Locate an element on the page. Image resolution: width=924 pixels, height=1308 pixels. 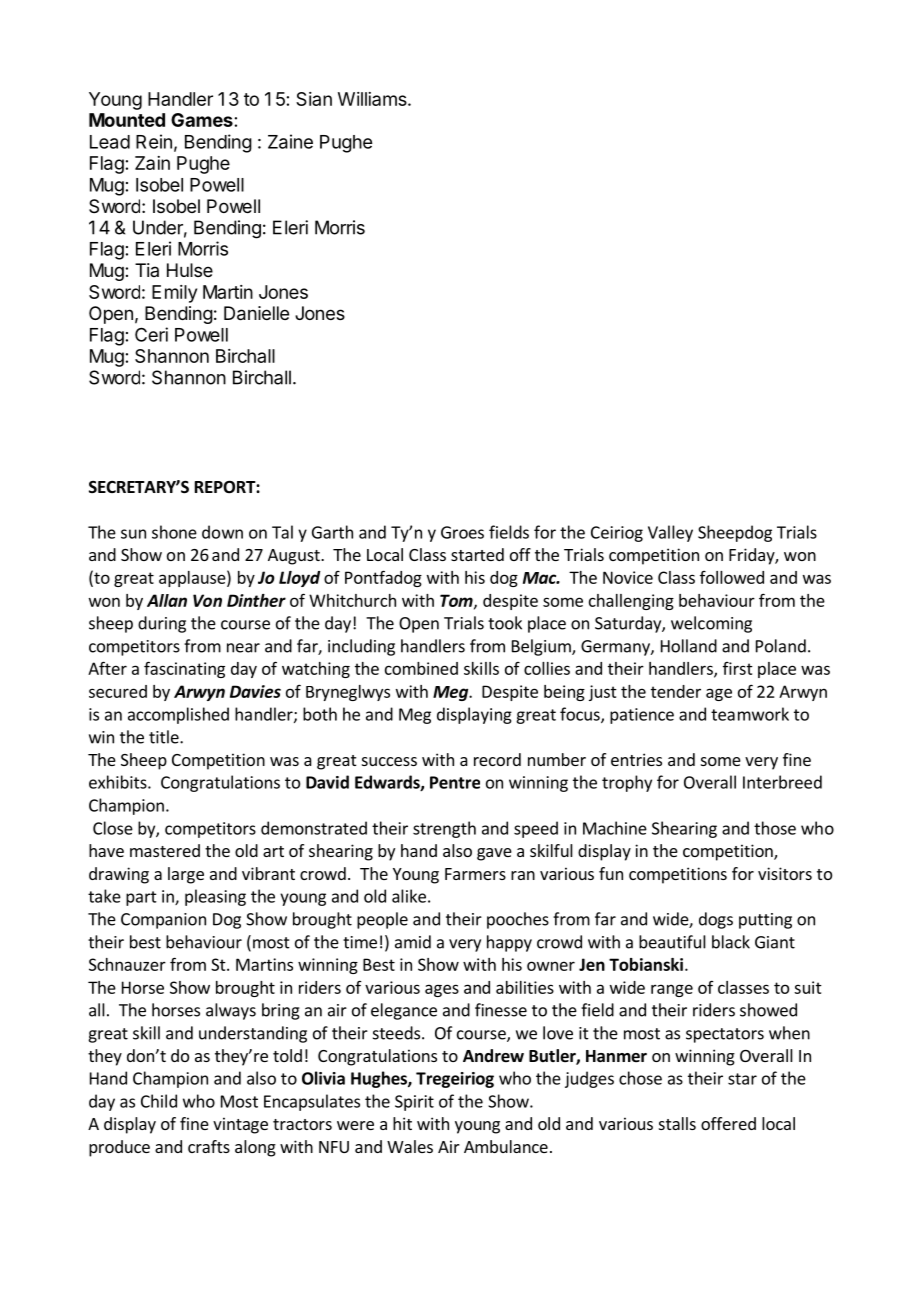
Child is located at coordinates (159, 1101).
